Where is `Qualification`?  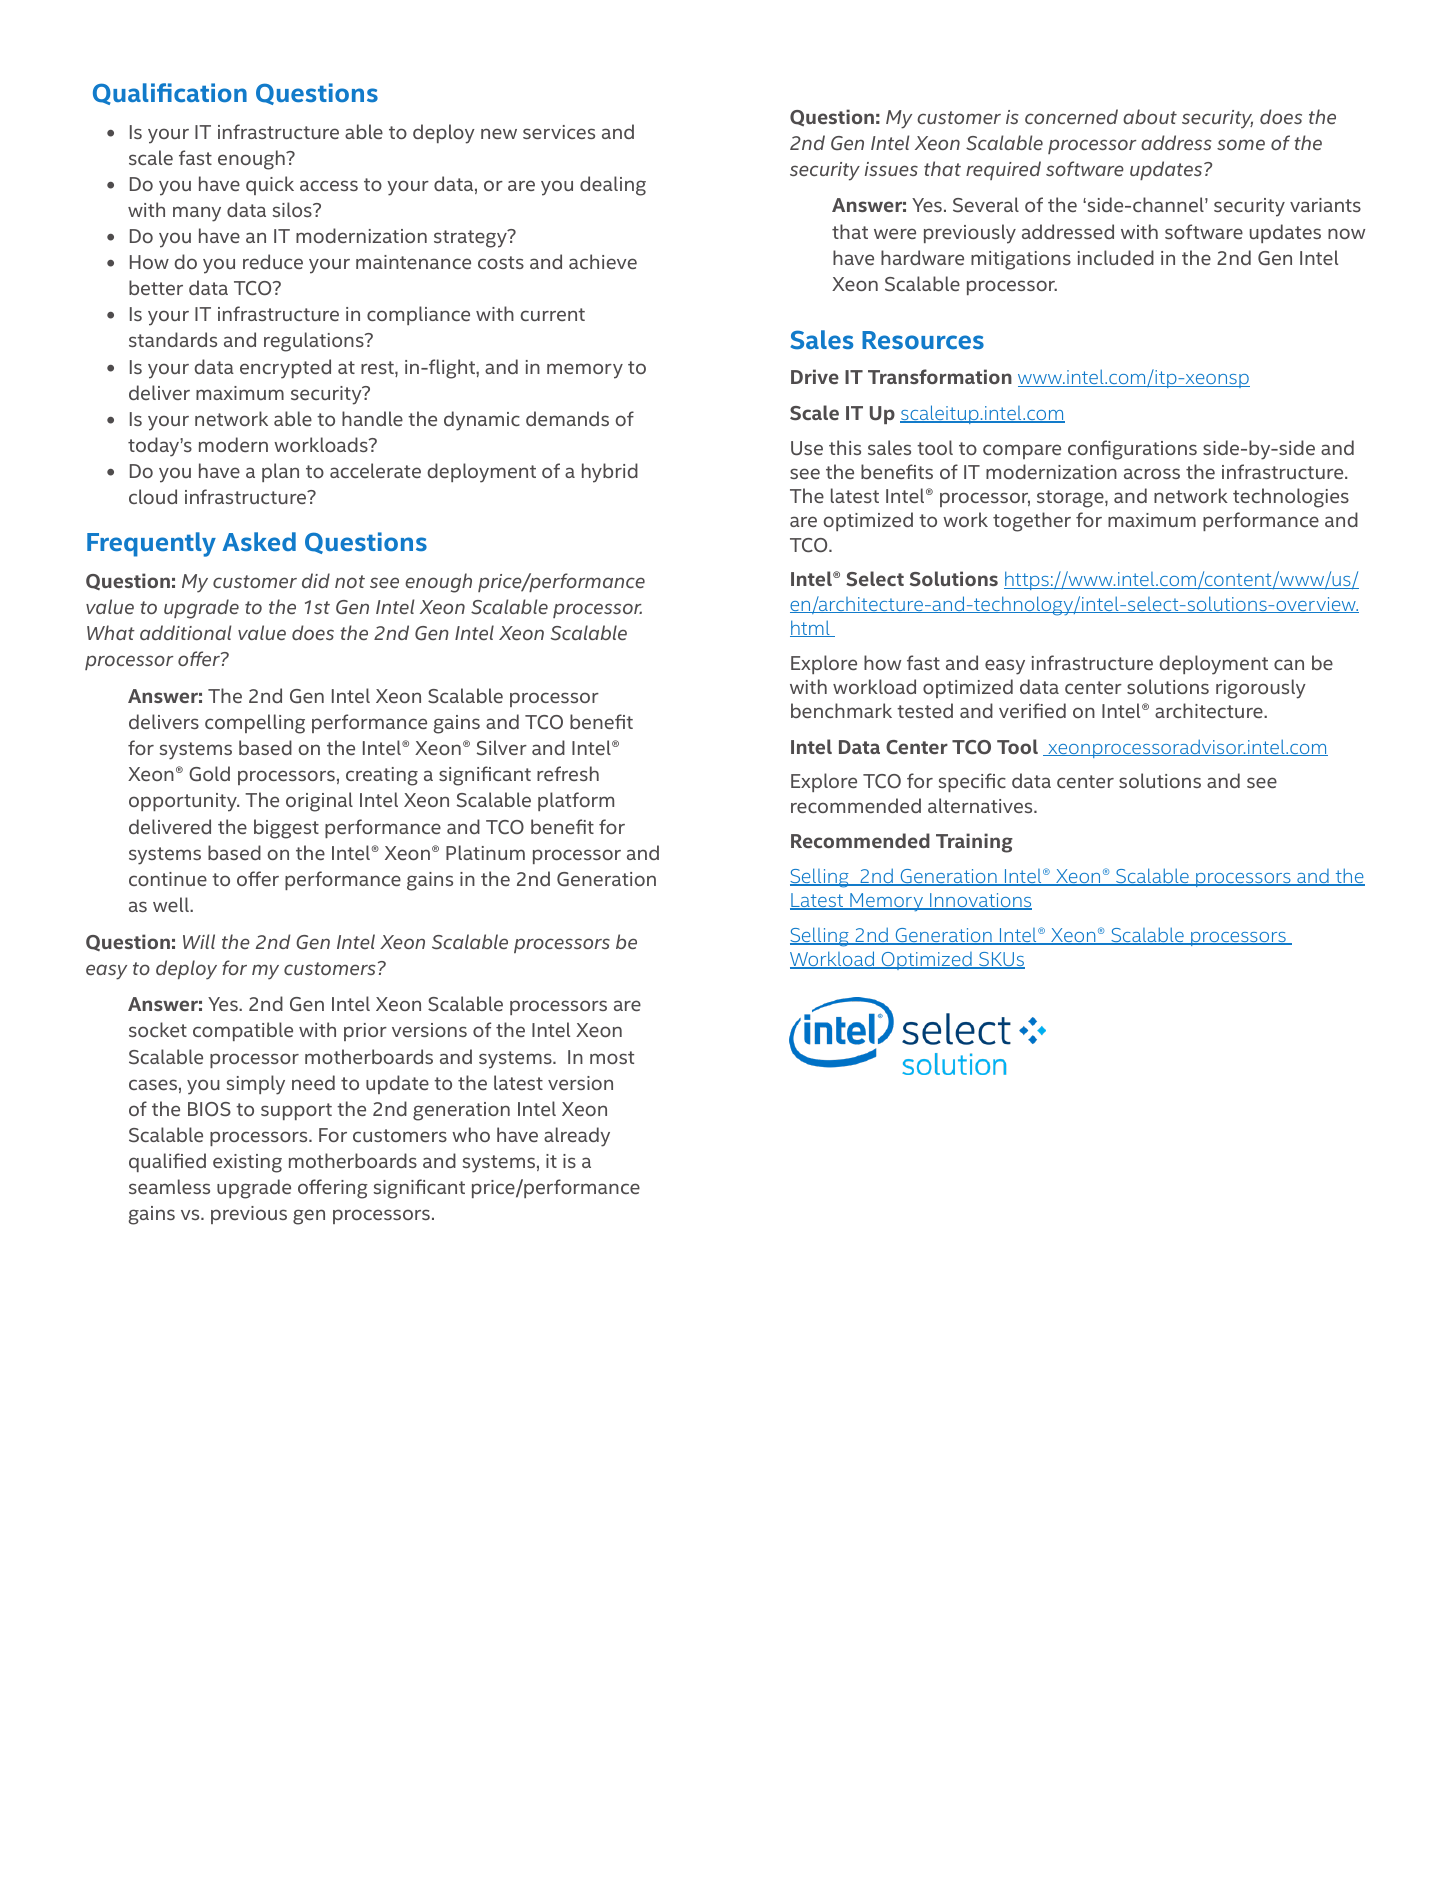 Qualification is located at coordinates (170, 94).
